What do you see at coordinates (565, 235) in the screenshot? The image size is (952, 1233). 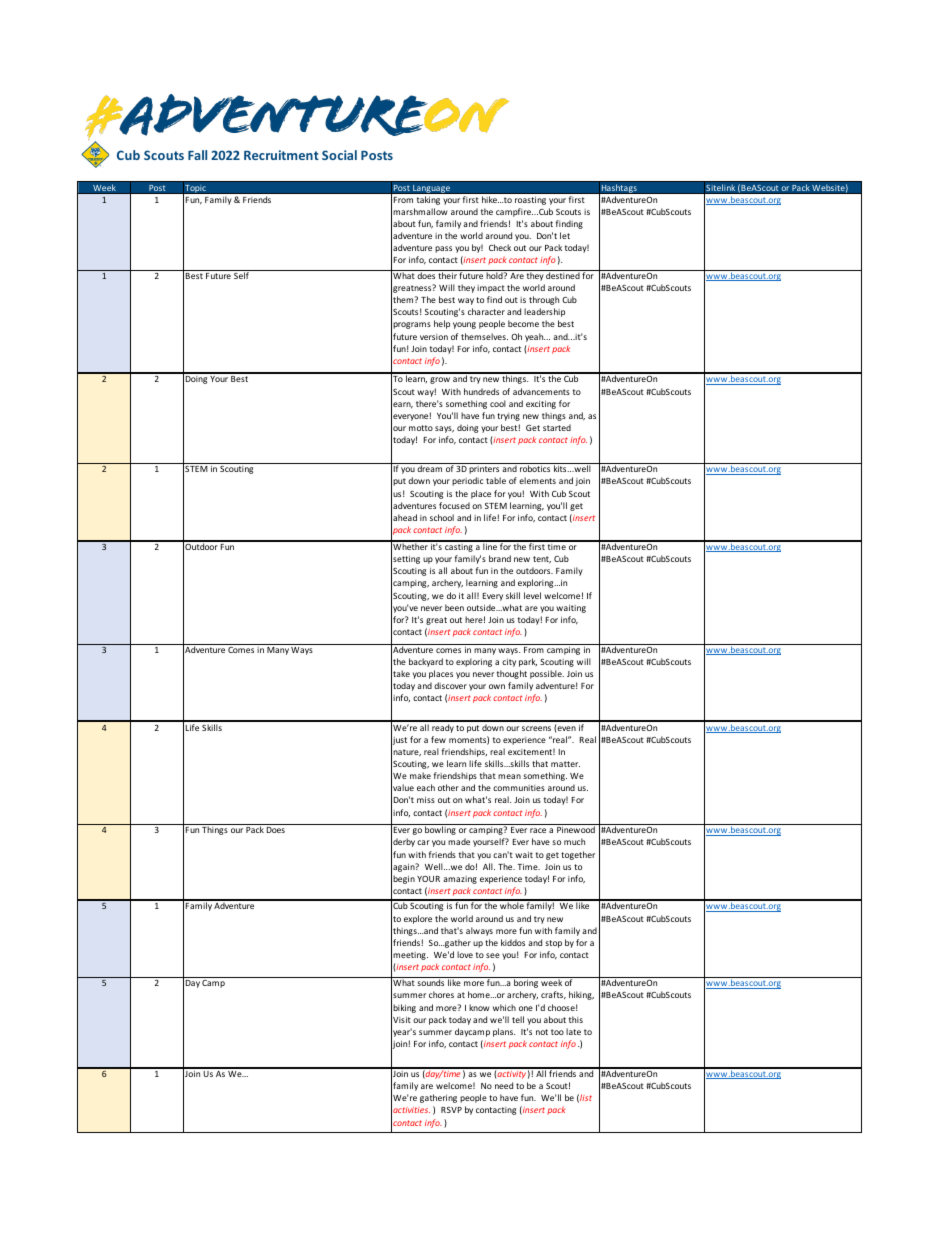 I see `let` at bounding box center [565, 235].
